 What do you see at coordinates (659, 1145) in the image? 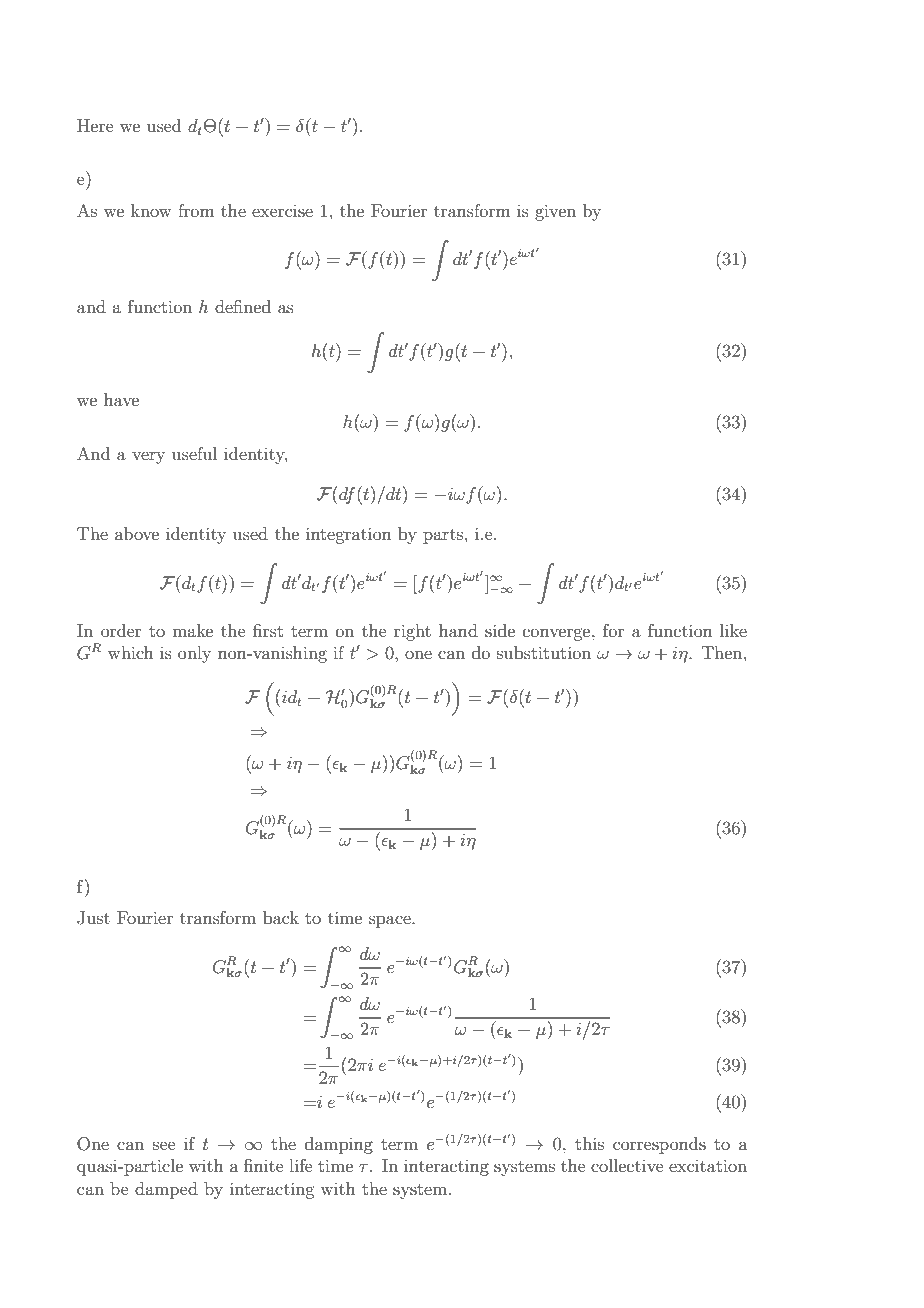
I see `corresponds` at bounding box center [659, 1145].
